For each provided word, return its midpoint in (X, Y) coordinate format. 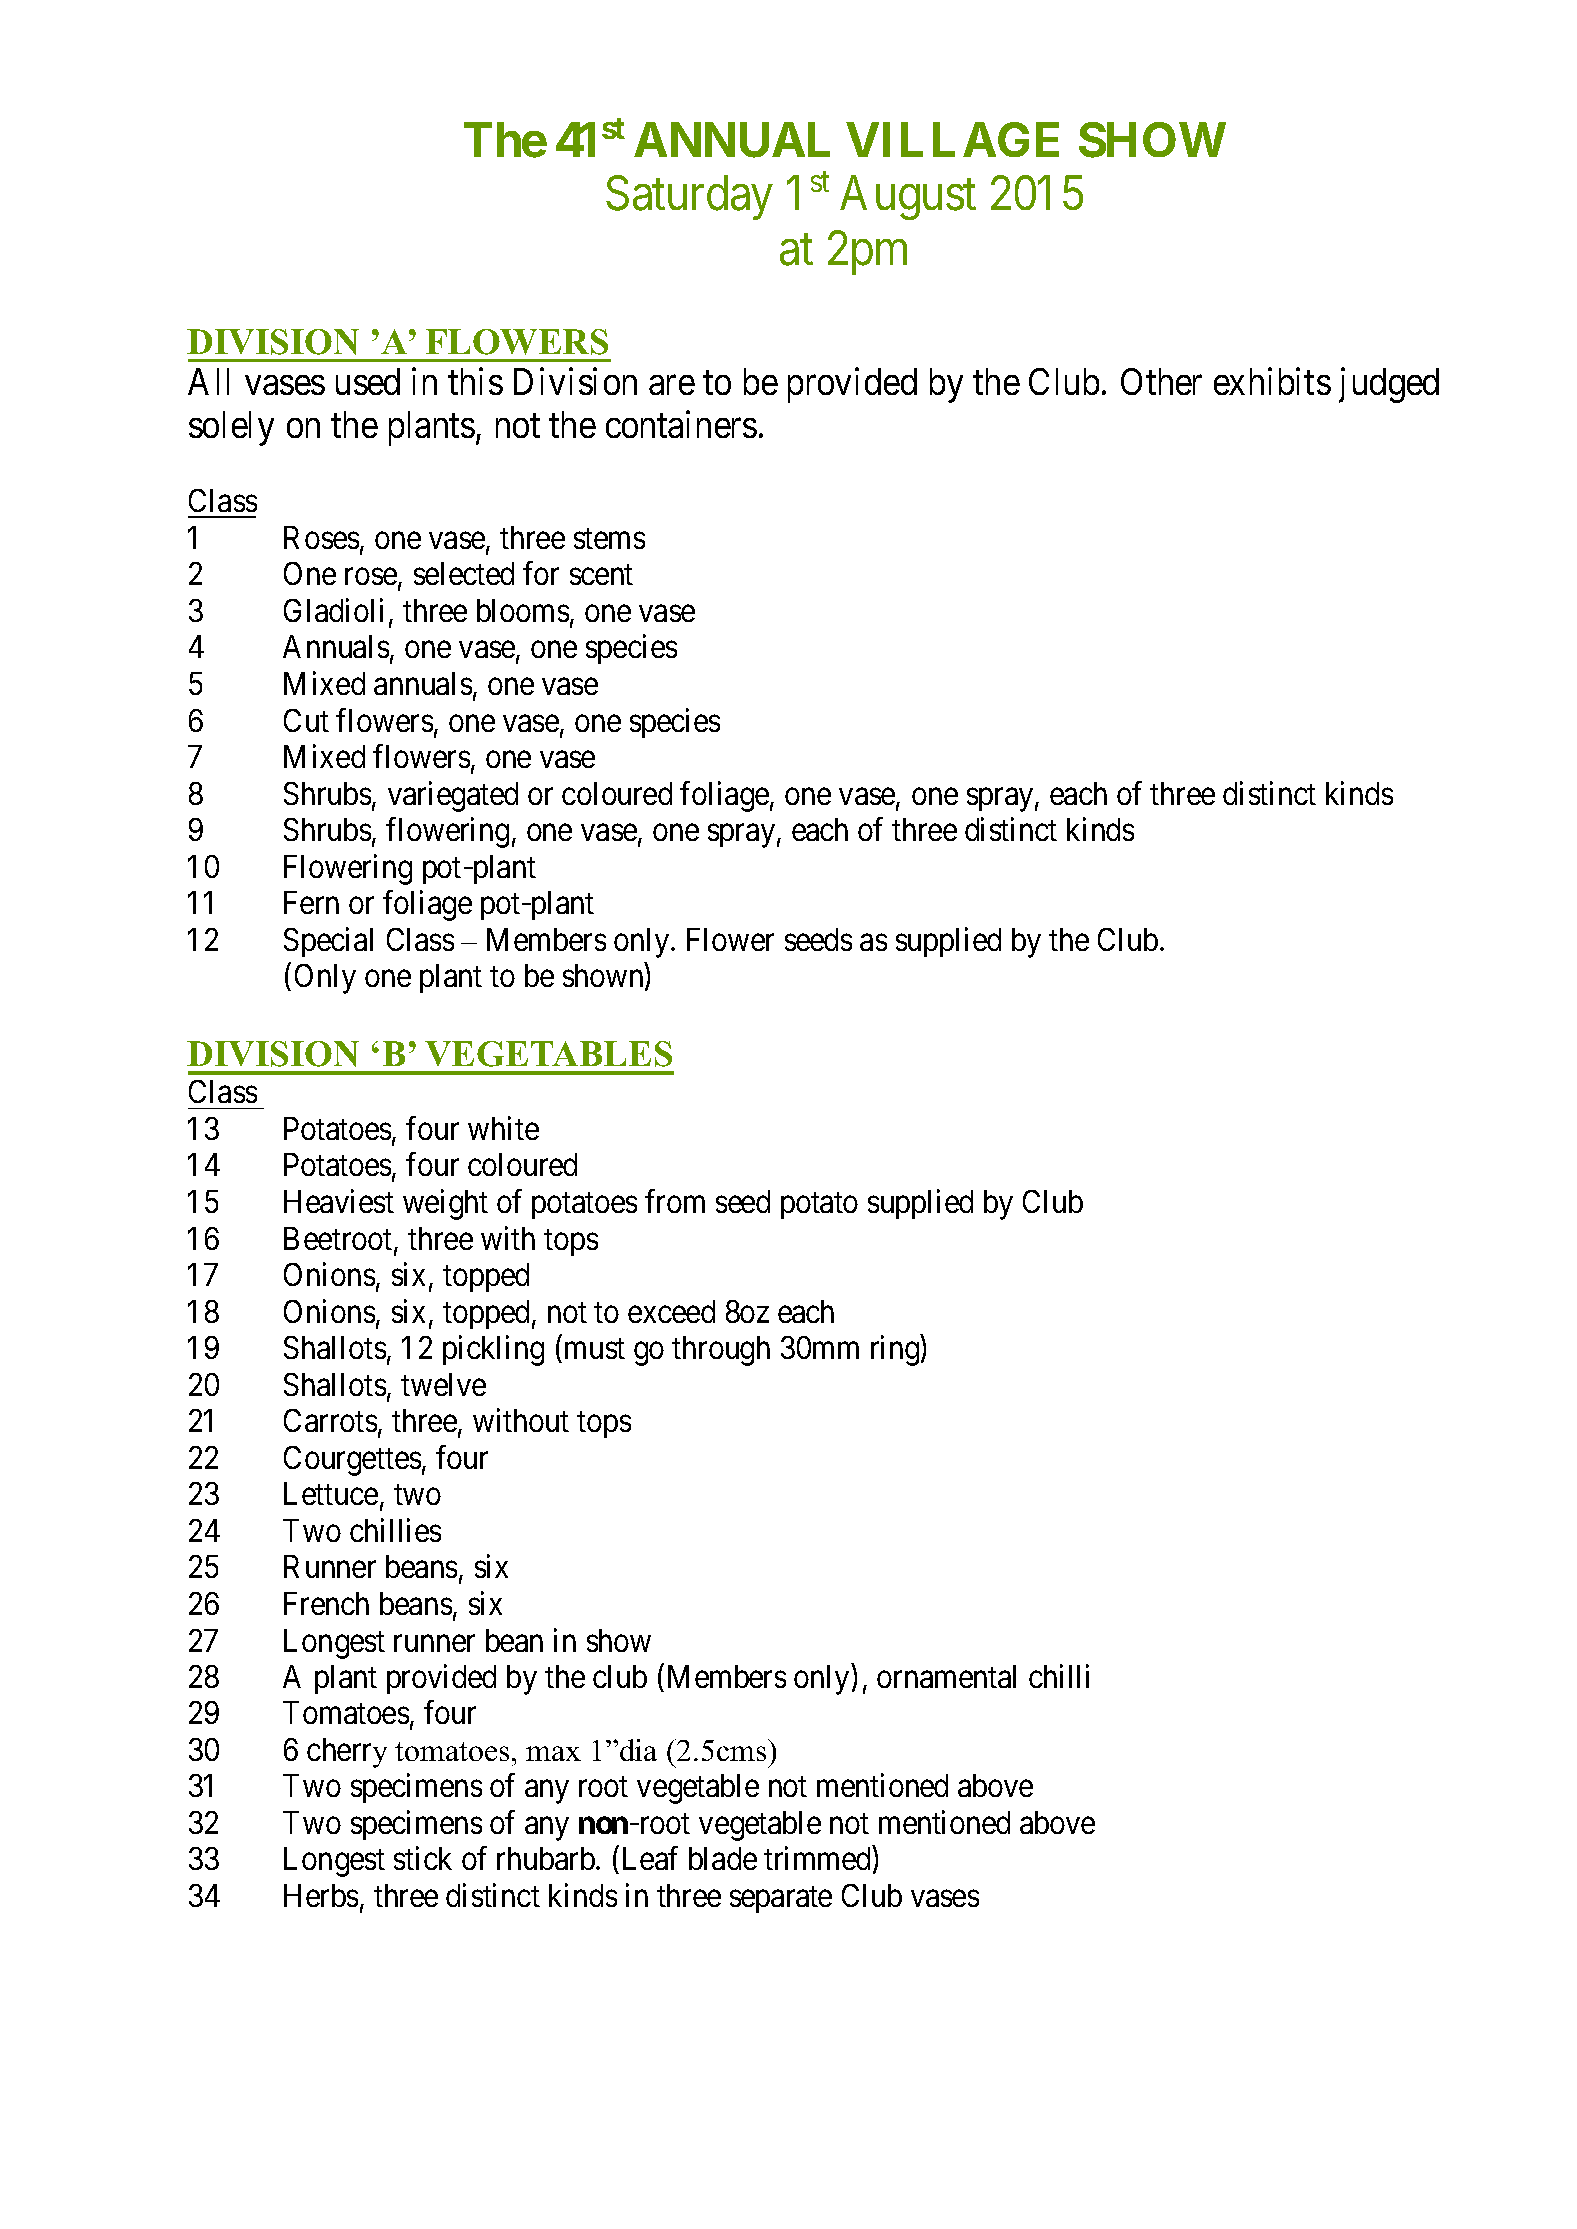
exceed (671, 1311)
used (368, 381)
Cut (306, 720)
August (908, 198)
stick (423, 1858)
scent (601, 575)
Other (1161, 381)
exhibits (1272, 381)
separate (781, 1900)
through (721, 1351)
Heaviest (339, 1201)
